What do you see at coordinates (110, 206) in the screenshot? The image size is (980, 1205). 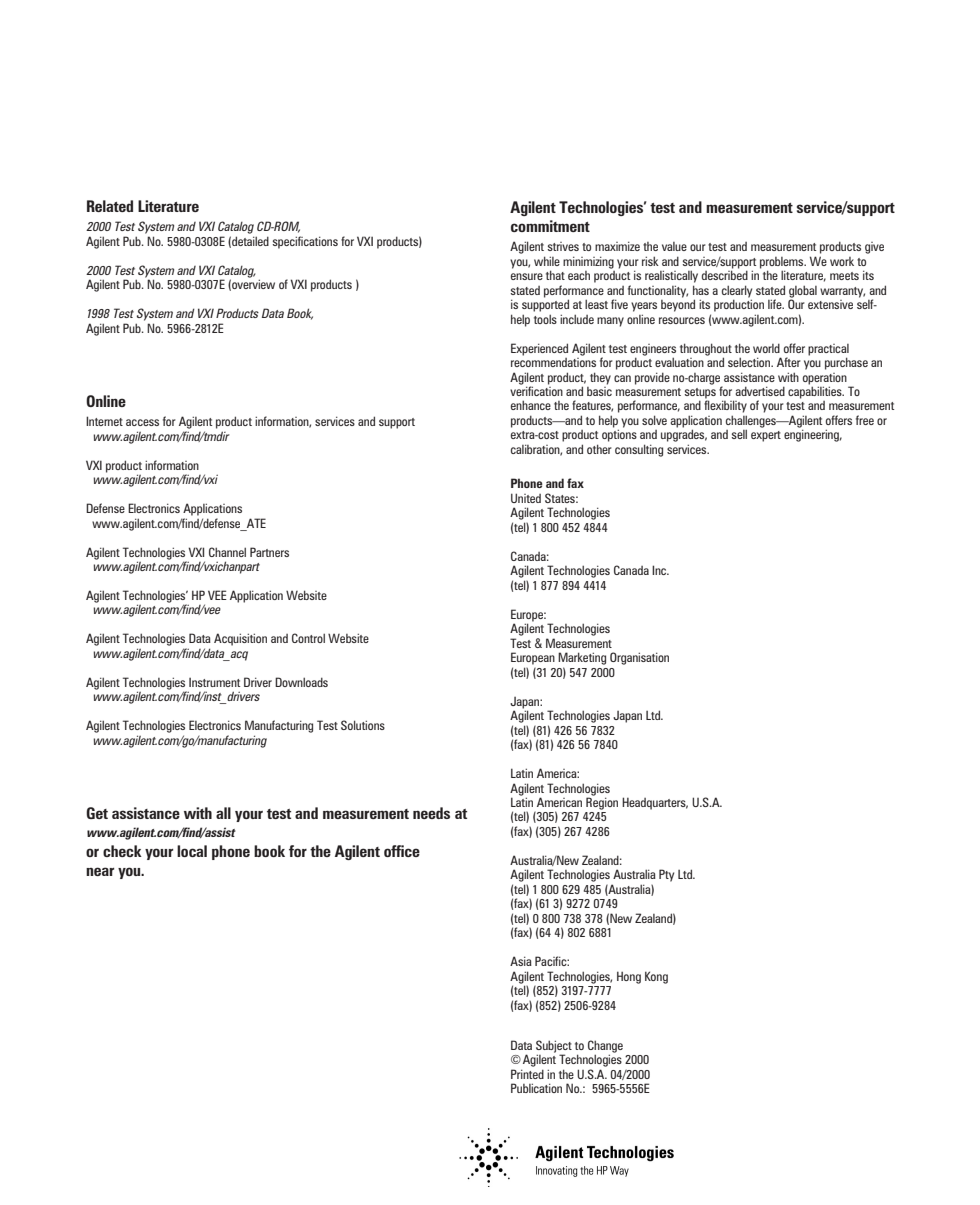 I see `Related` at bounding box center [110, 206].
